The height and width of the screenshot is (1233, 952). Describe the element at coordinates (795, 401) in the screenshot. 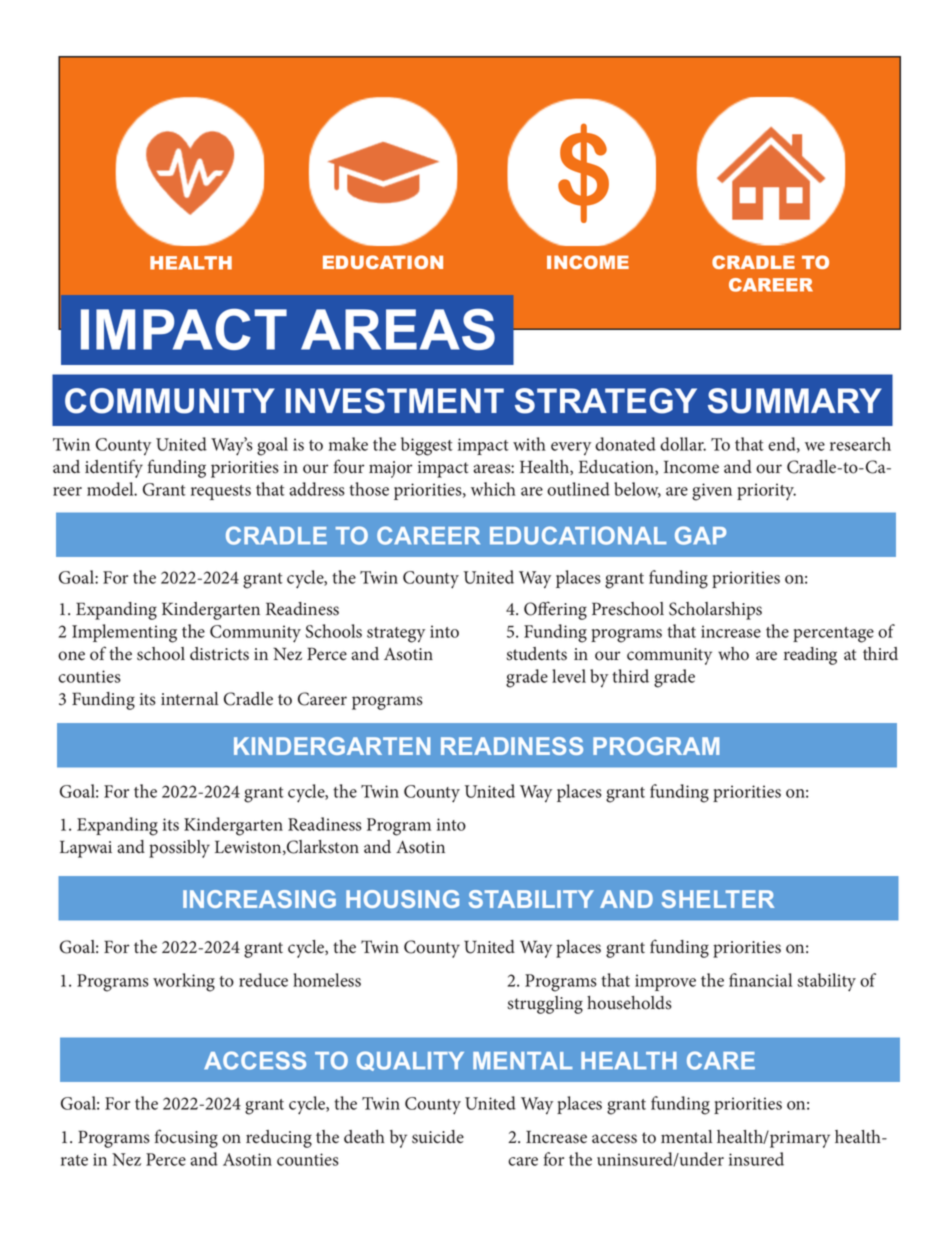

I see `SUMMARY` at that location.
